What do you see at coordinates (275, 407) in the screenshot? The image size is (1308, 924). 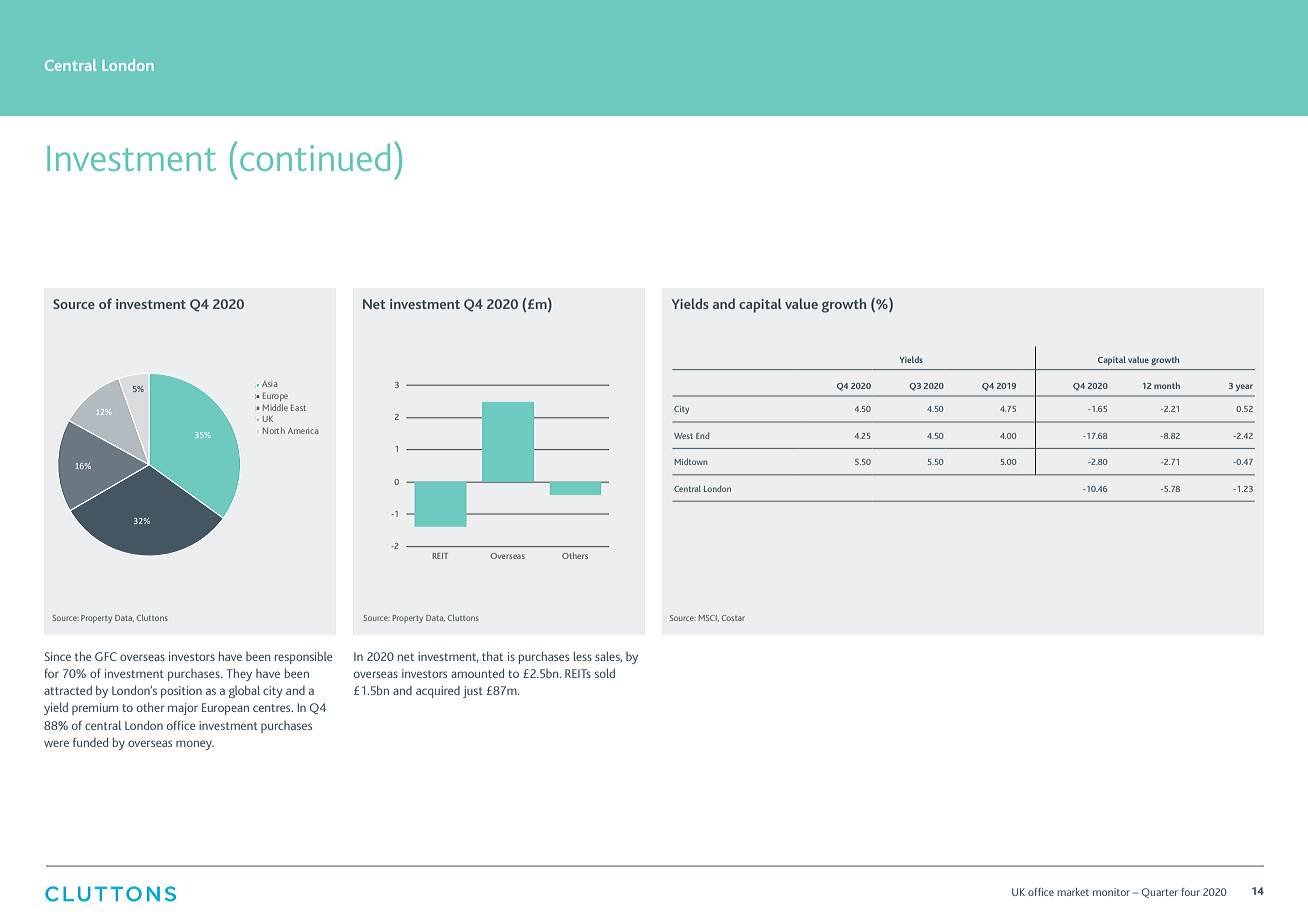 I see `Middle` at bounding box center [275, 407].
